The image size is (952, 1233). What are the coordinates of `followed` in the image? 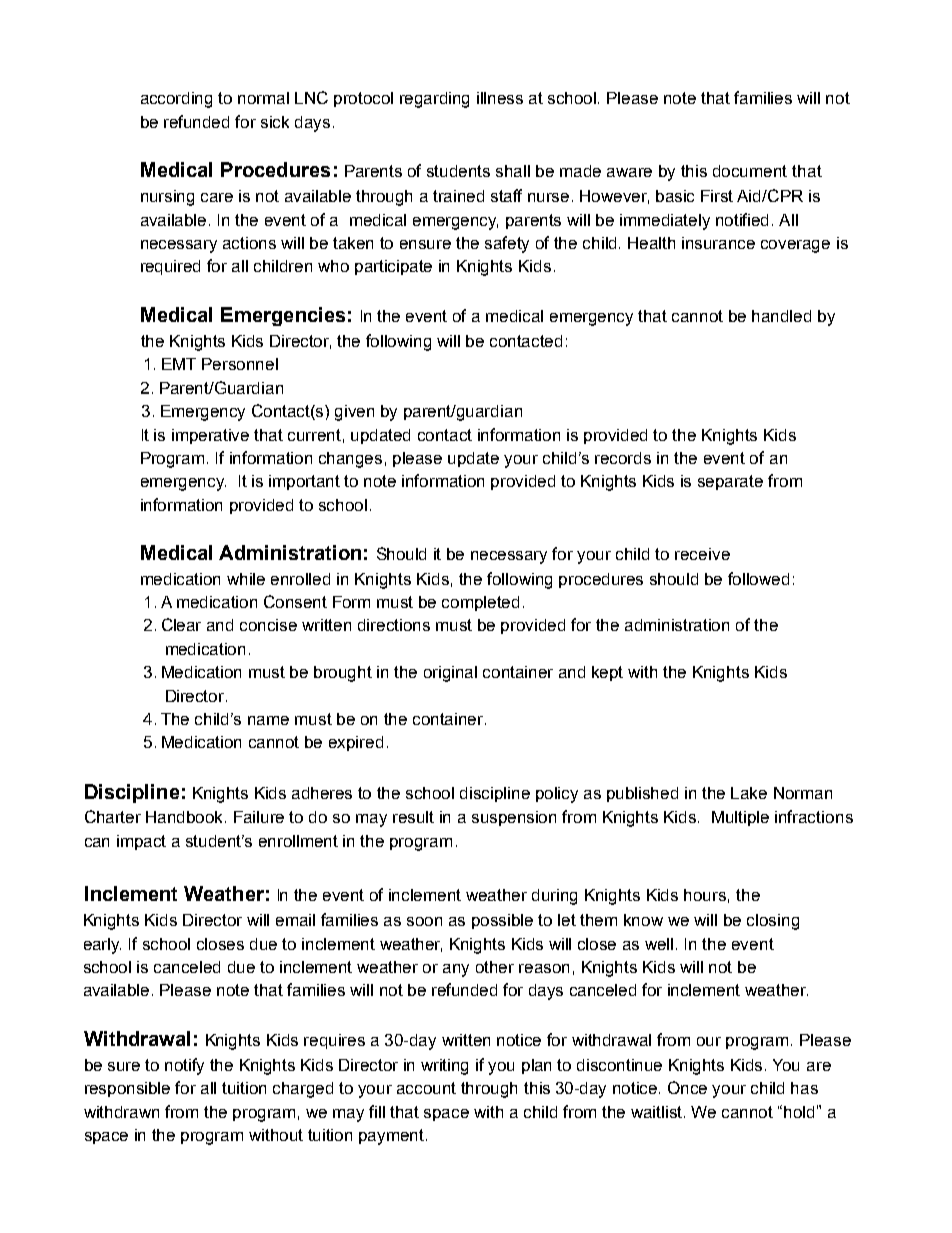 It's located at (758, 578).
